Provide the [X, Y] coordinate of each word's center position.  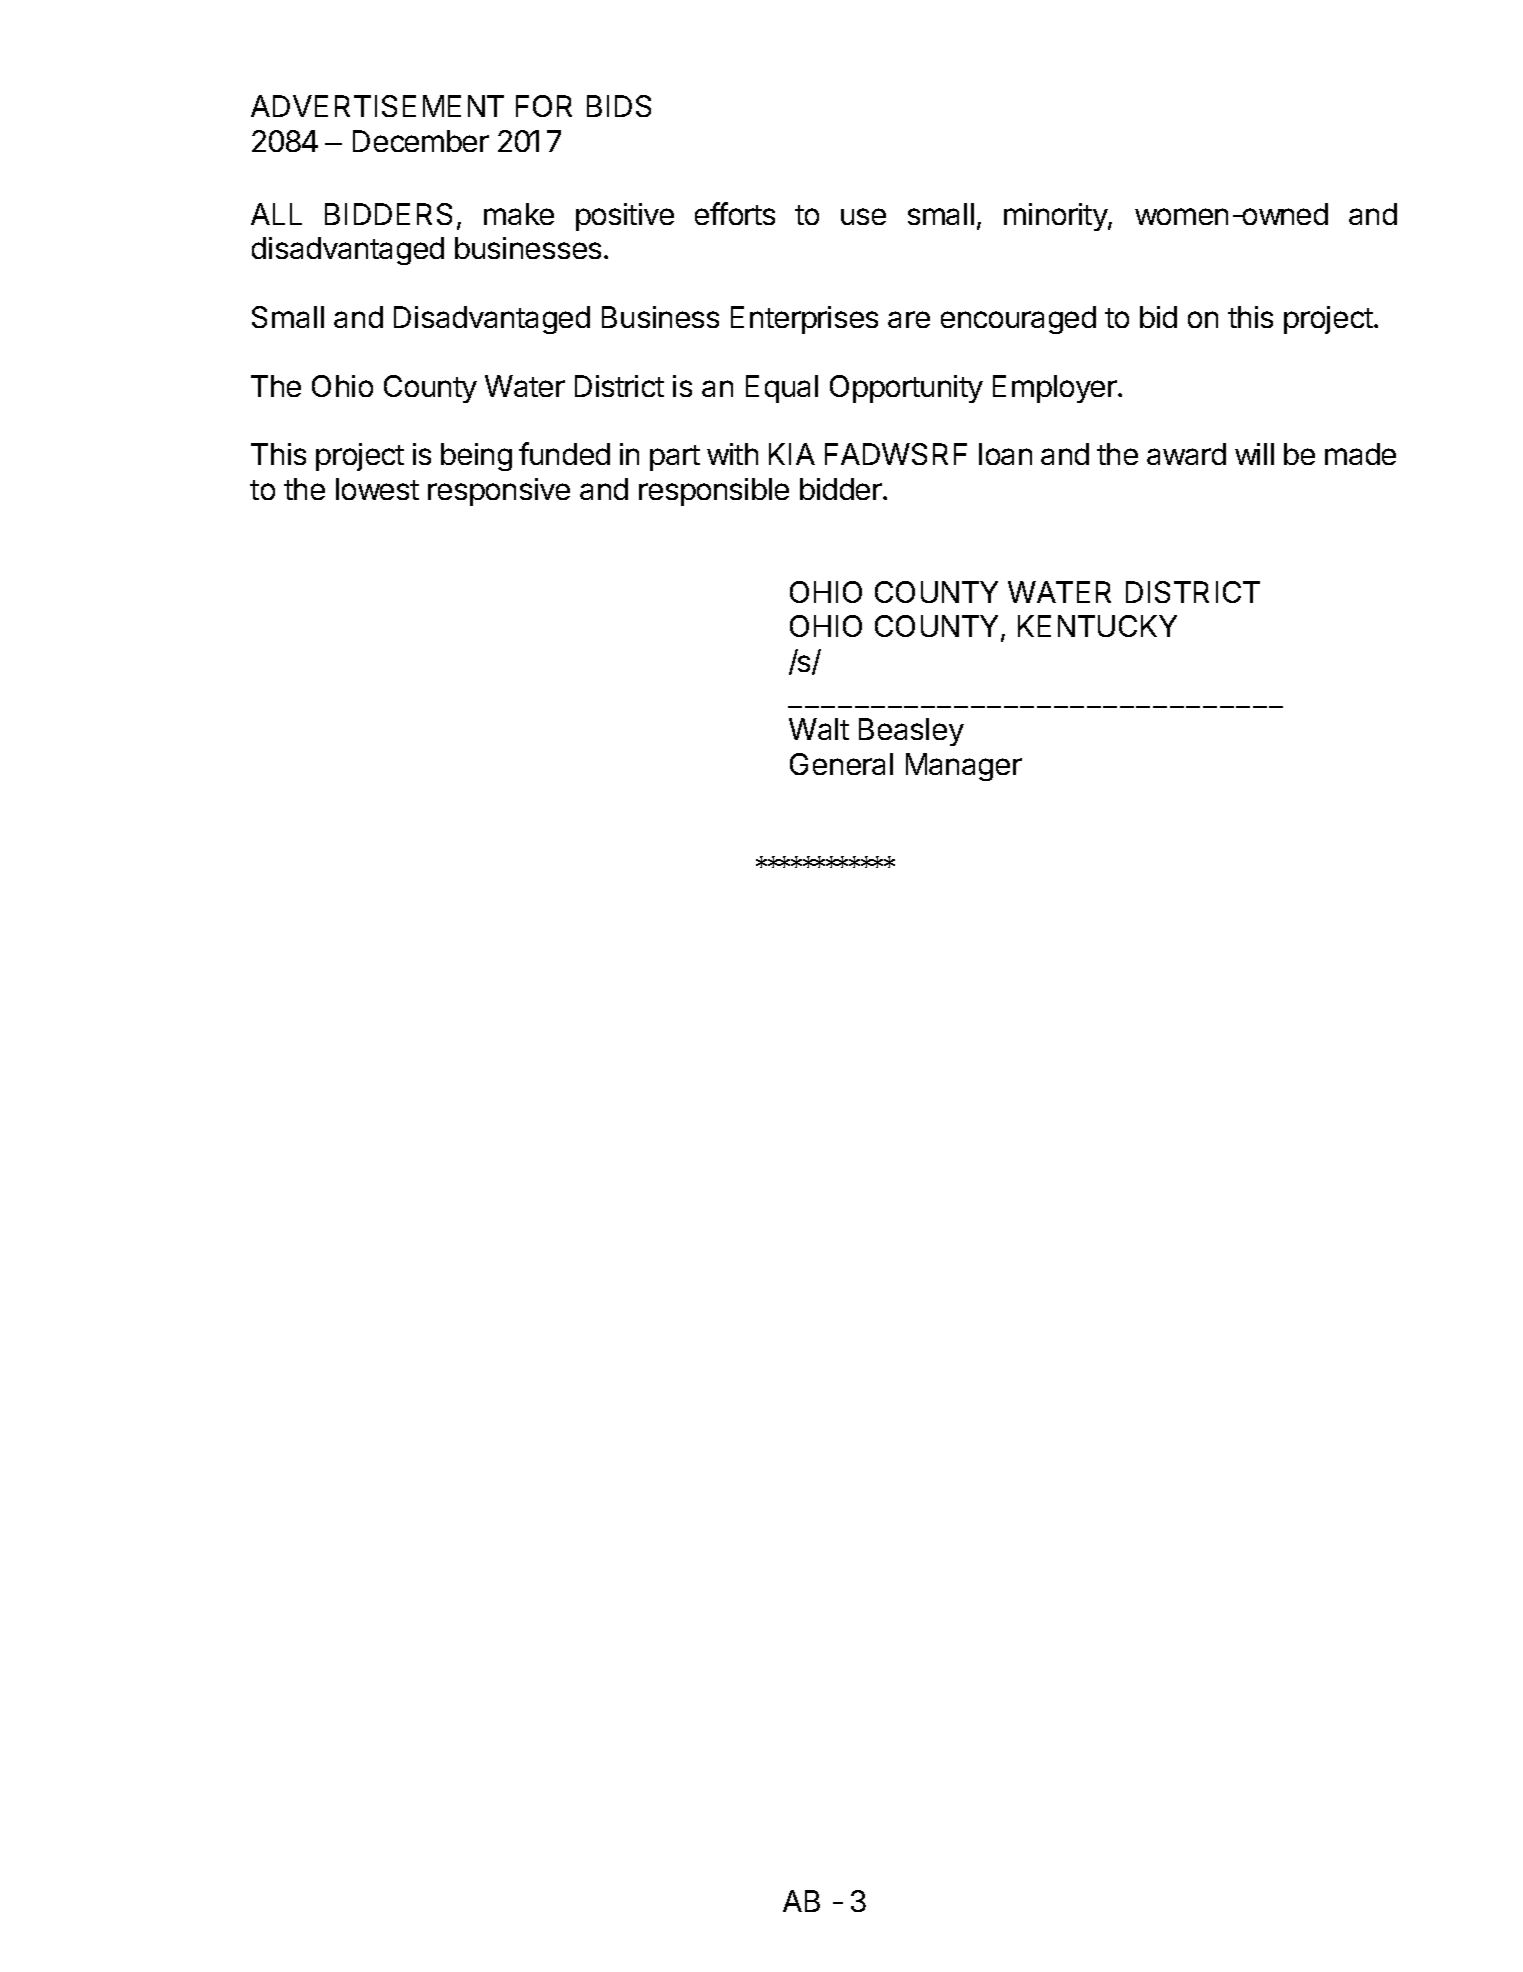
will [1254, 454]
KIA [792, 454]
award [1186, 454]
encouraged [1018, 320]
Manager [964, 767]
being [476, 457]
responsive [499, 492]
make [519, 214]
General [841, 764]
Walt [819, 729]
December [421, 141]
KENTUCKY [1097, 626]
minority [1056, 217]
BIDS [619, 106]
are [909, 319]
